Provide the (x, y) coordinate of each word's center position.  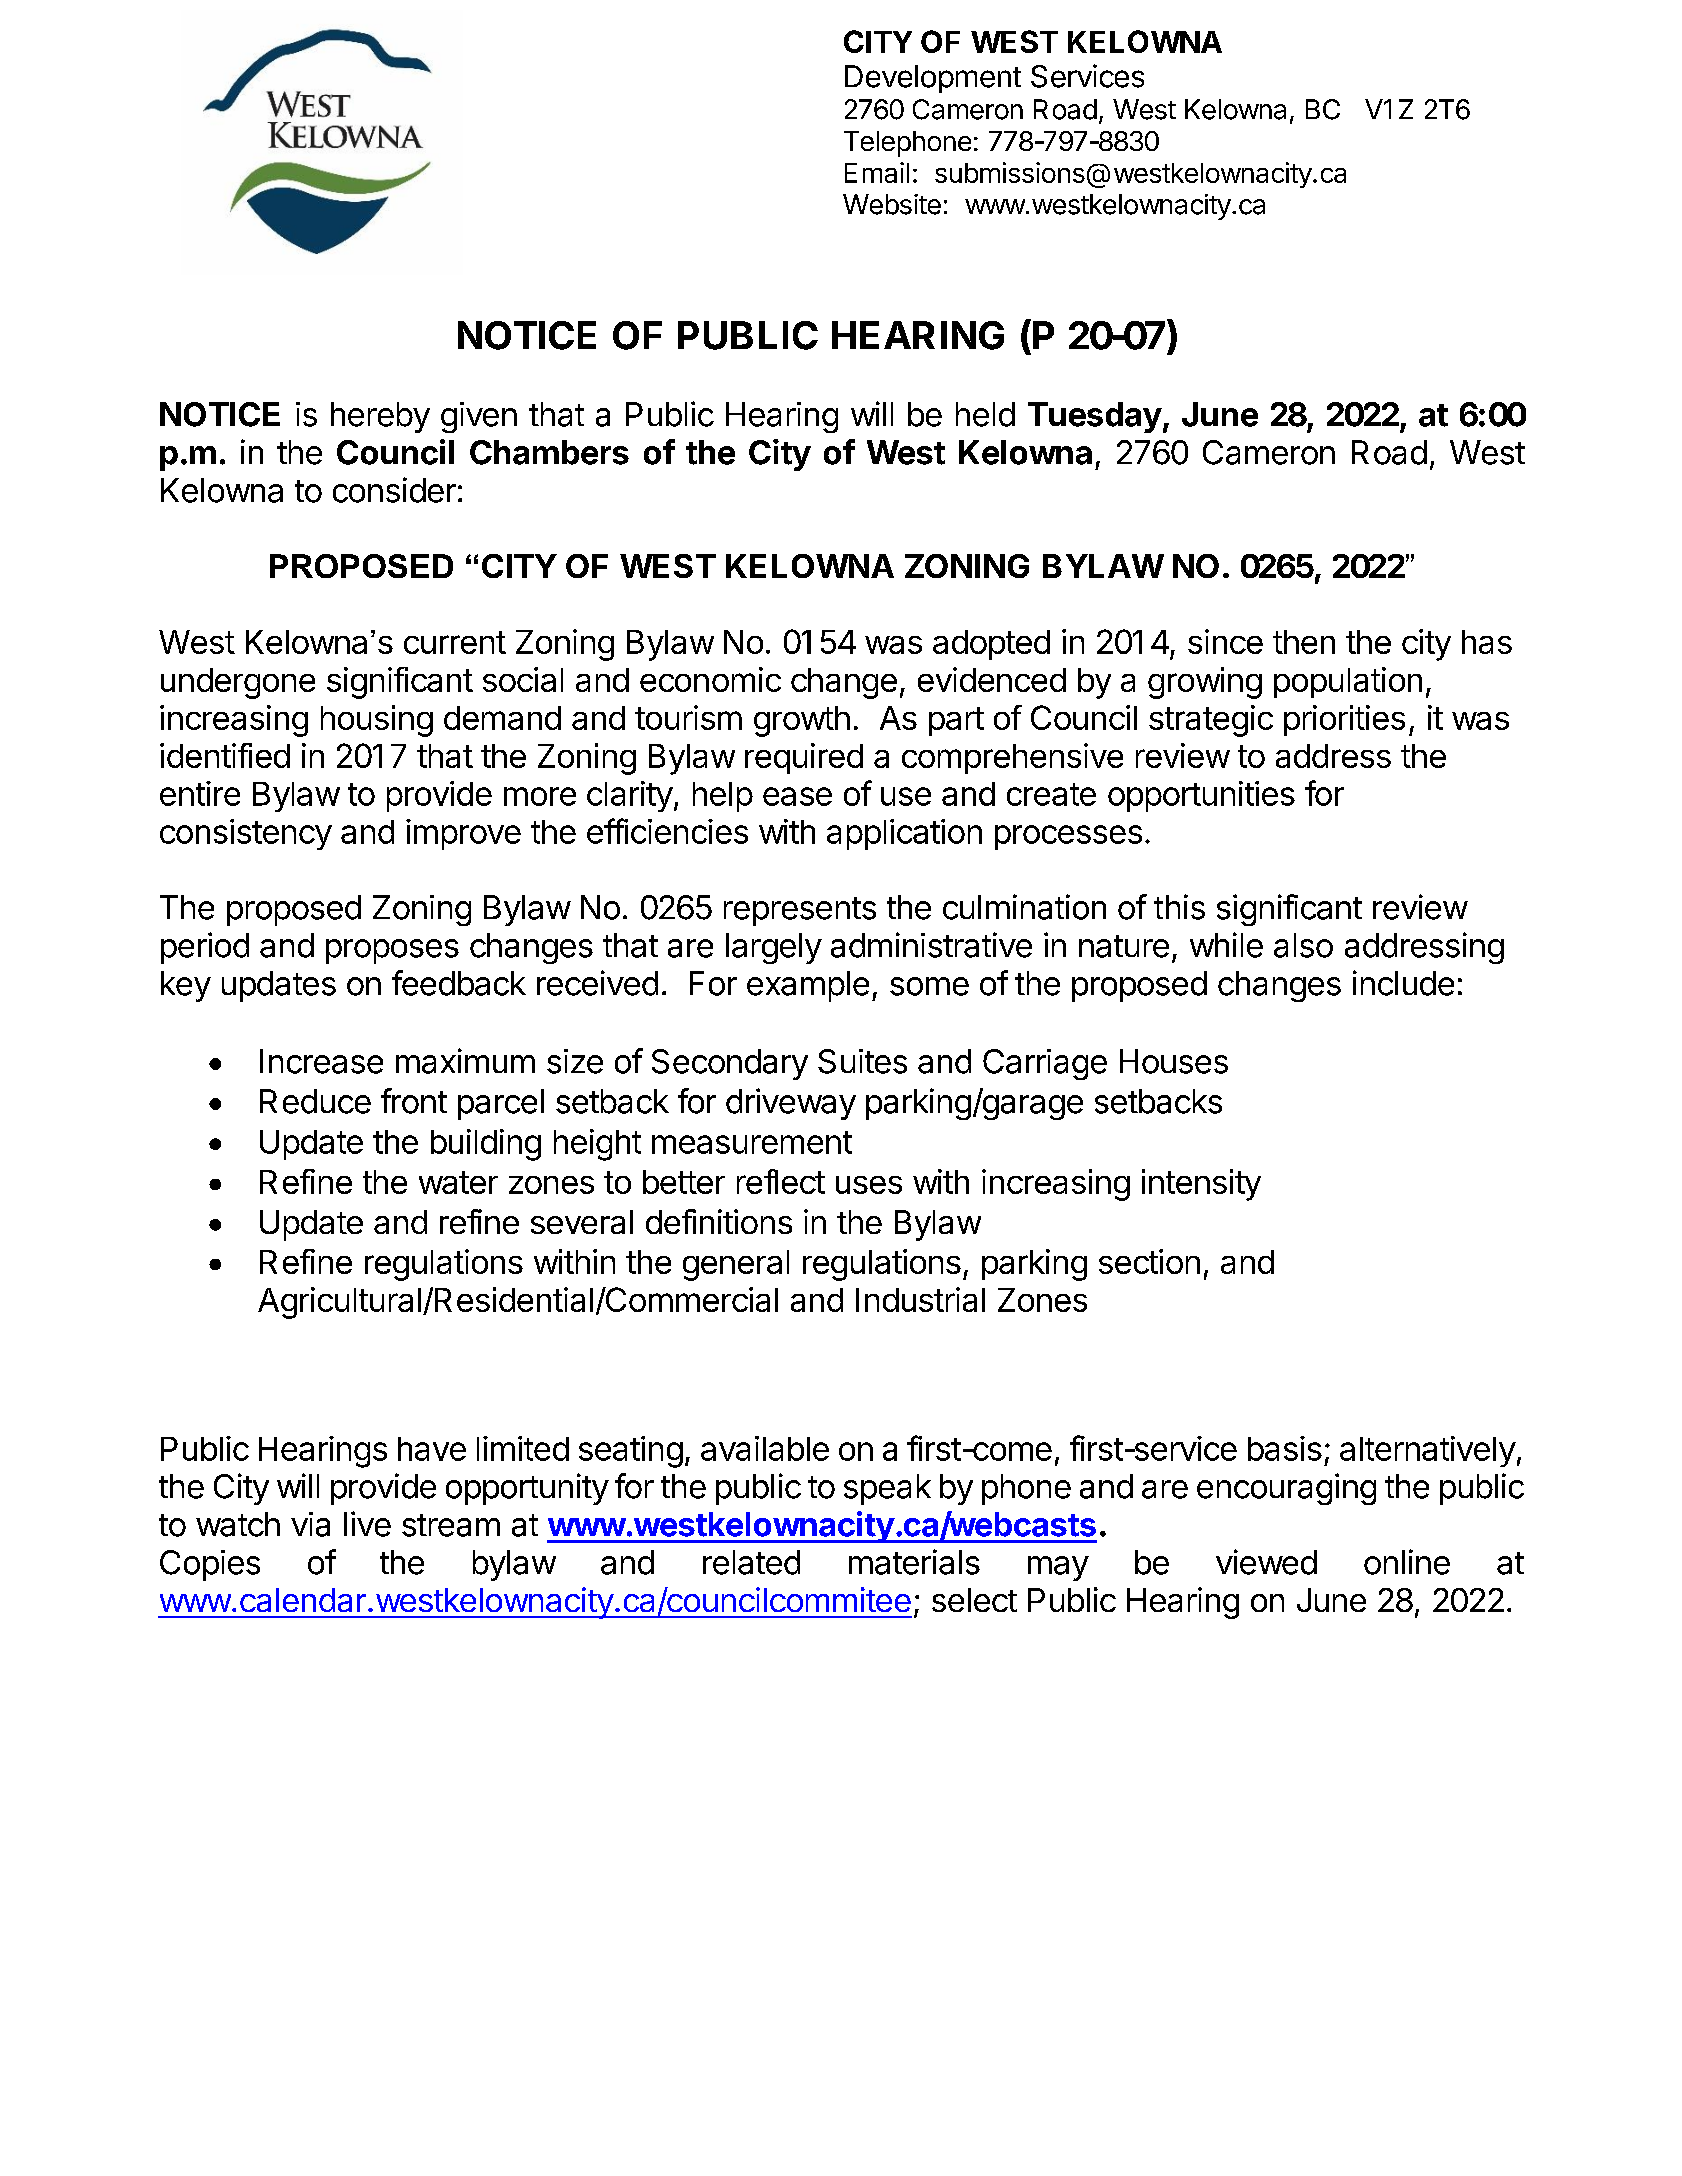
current (455, 642)
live (367, 1524)
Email (877, 172)
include (1403, 983)
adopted (991, 645)
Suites (862, 1061)
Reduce (315, 1101)
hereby (380, 417)
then (1304, 642)
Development (933, 79)
